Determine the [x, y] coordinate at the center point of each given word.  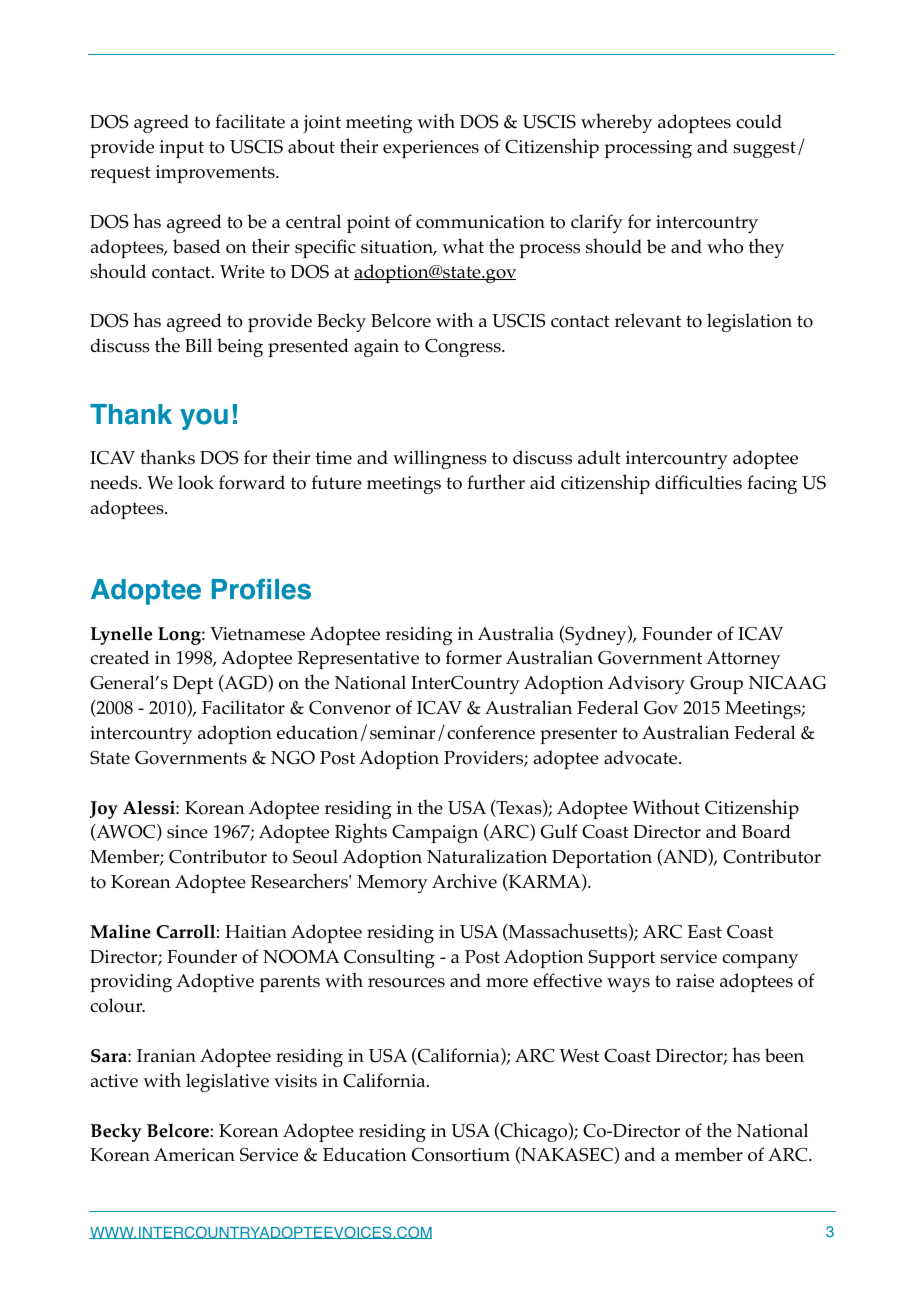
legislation [749, 322]
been [784, 1055]
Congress [464, 348]
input [182, 149]
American [194, 1155]
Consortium [461, 1155]
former [474, 657]
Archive [464, 880]
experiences [431, 149]
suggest [764, 149]
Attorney [743, 660]
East [705, 932]
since [187, 832]
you [204, 419]
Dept [193, 685]
